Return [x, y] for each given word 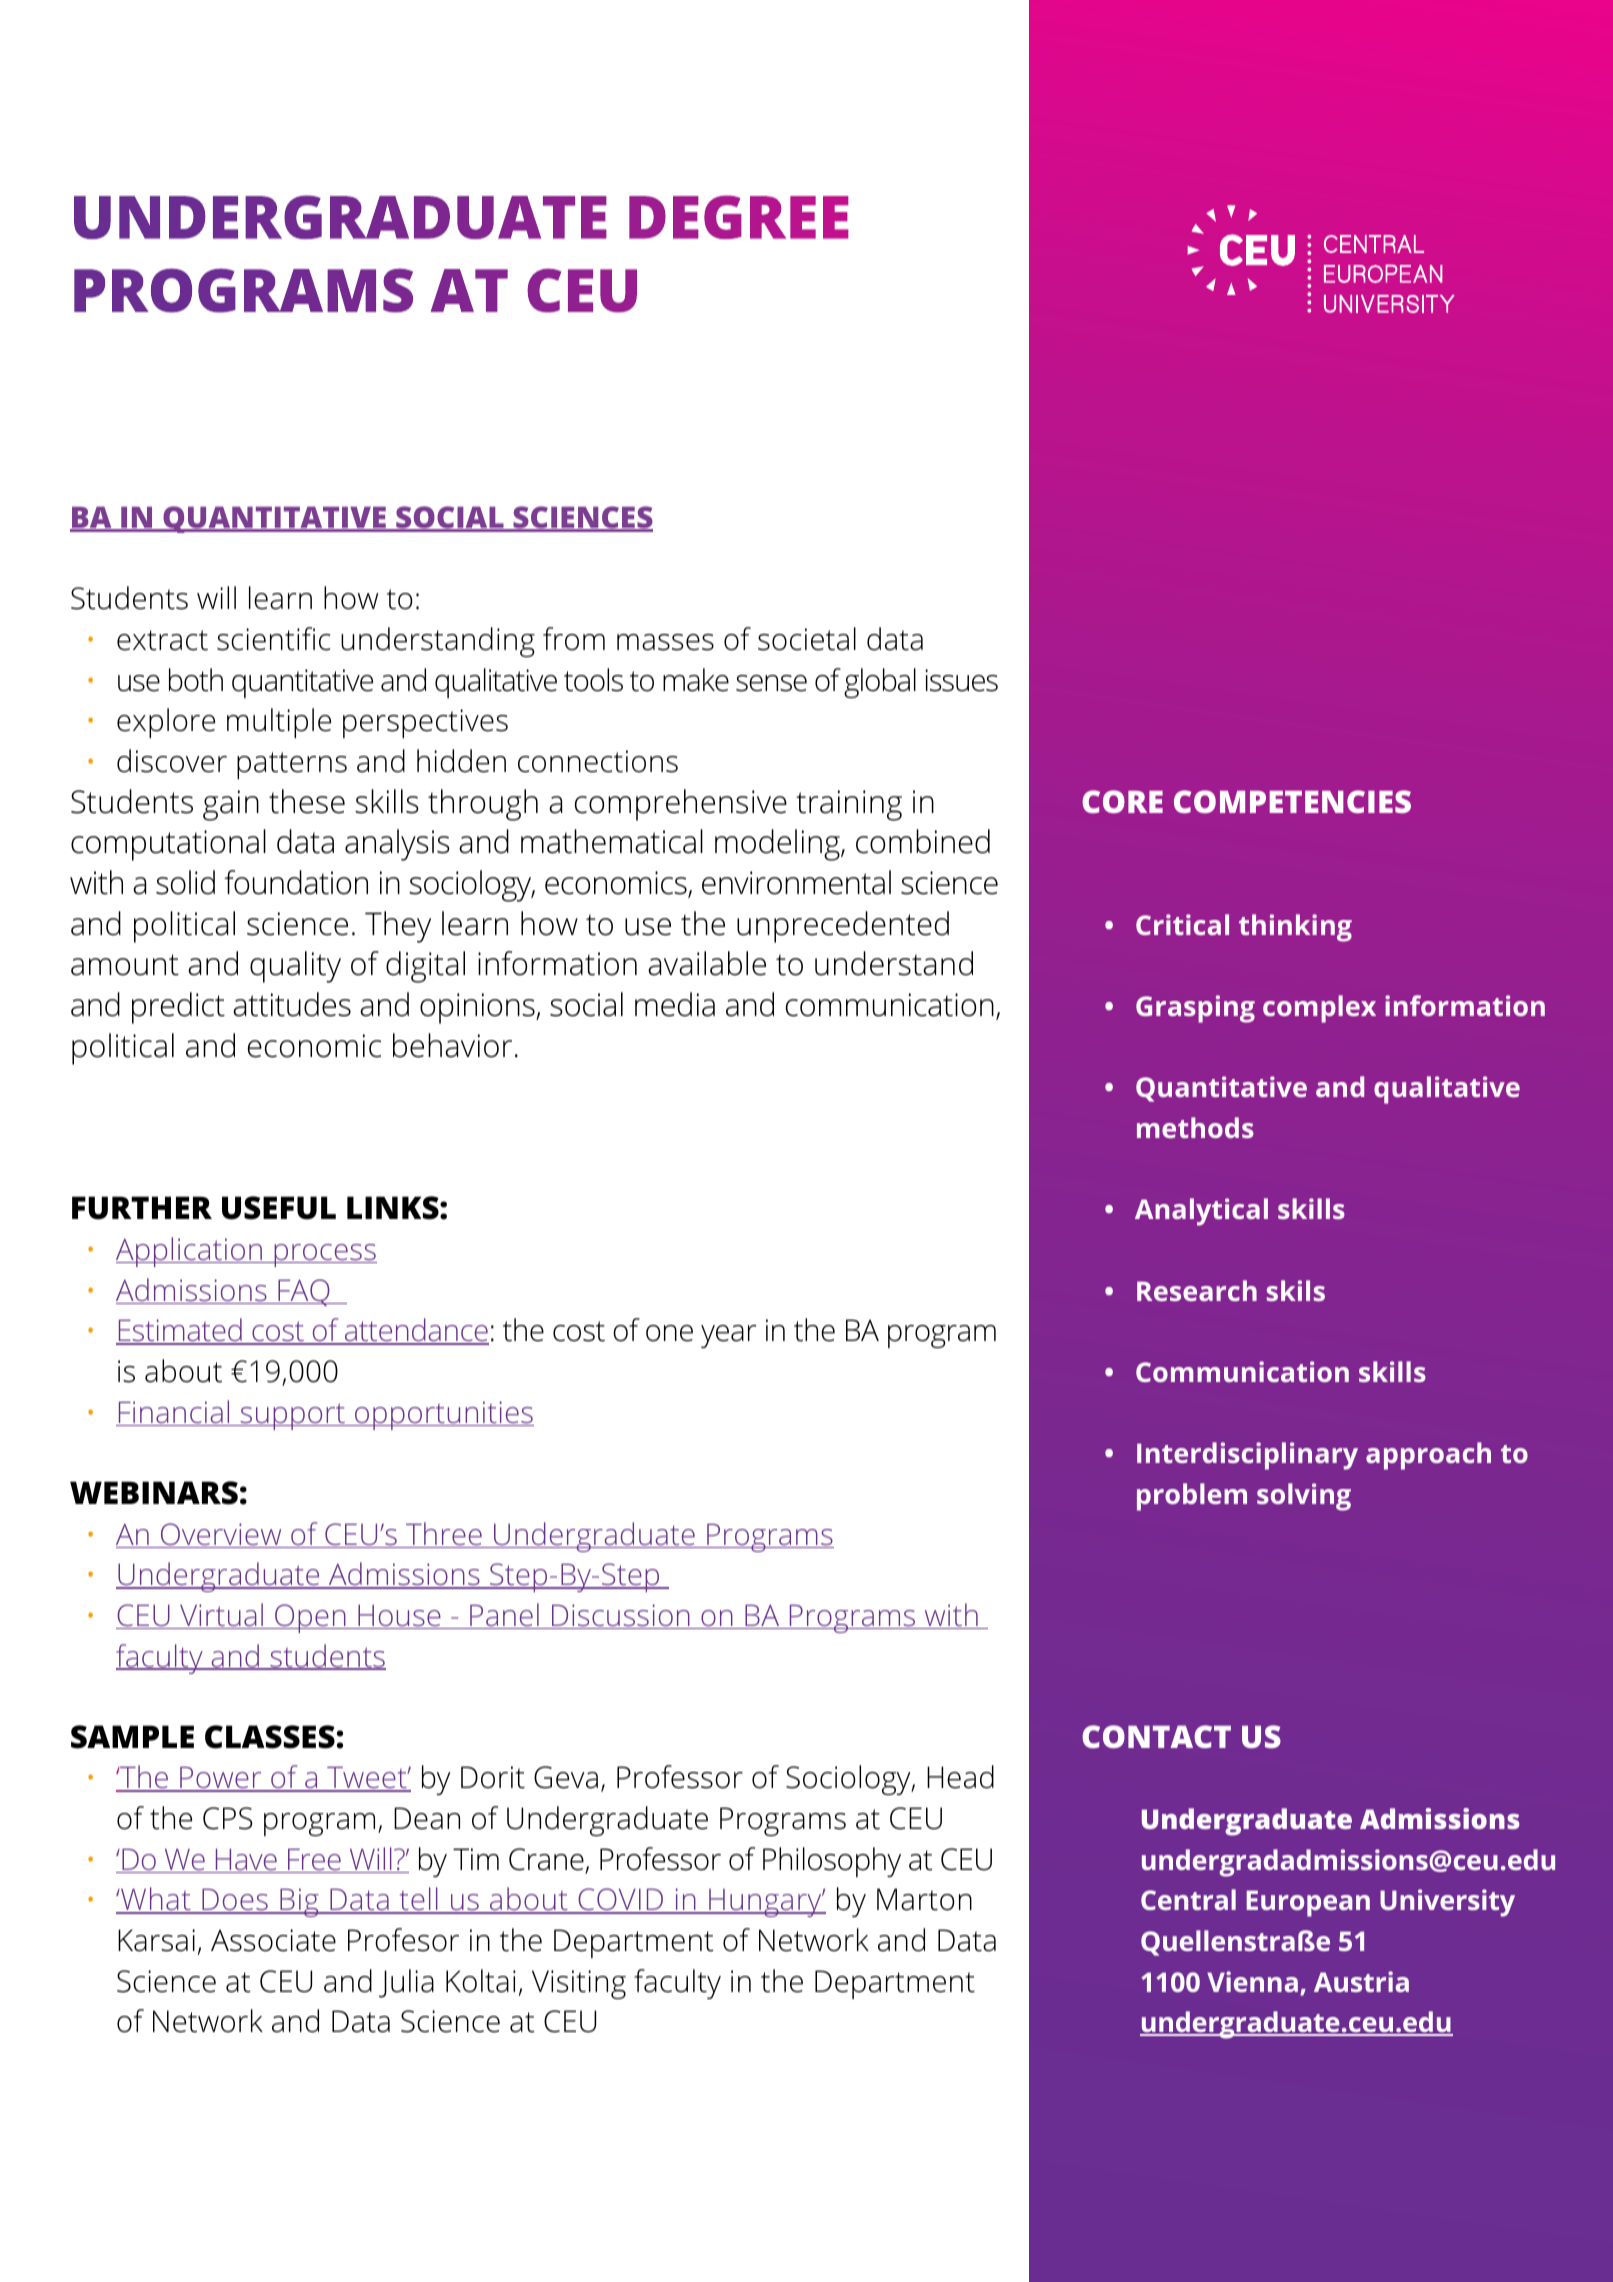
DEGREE [739, 217]
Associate [273, 1940]
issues [961, 680]
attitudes [292, 1004]
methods [1195, 1127]
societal [807, 639]
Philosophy [832, 1862]
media [675, 1004]
